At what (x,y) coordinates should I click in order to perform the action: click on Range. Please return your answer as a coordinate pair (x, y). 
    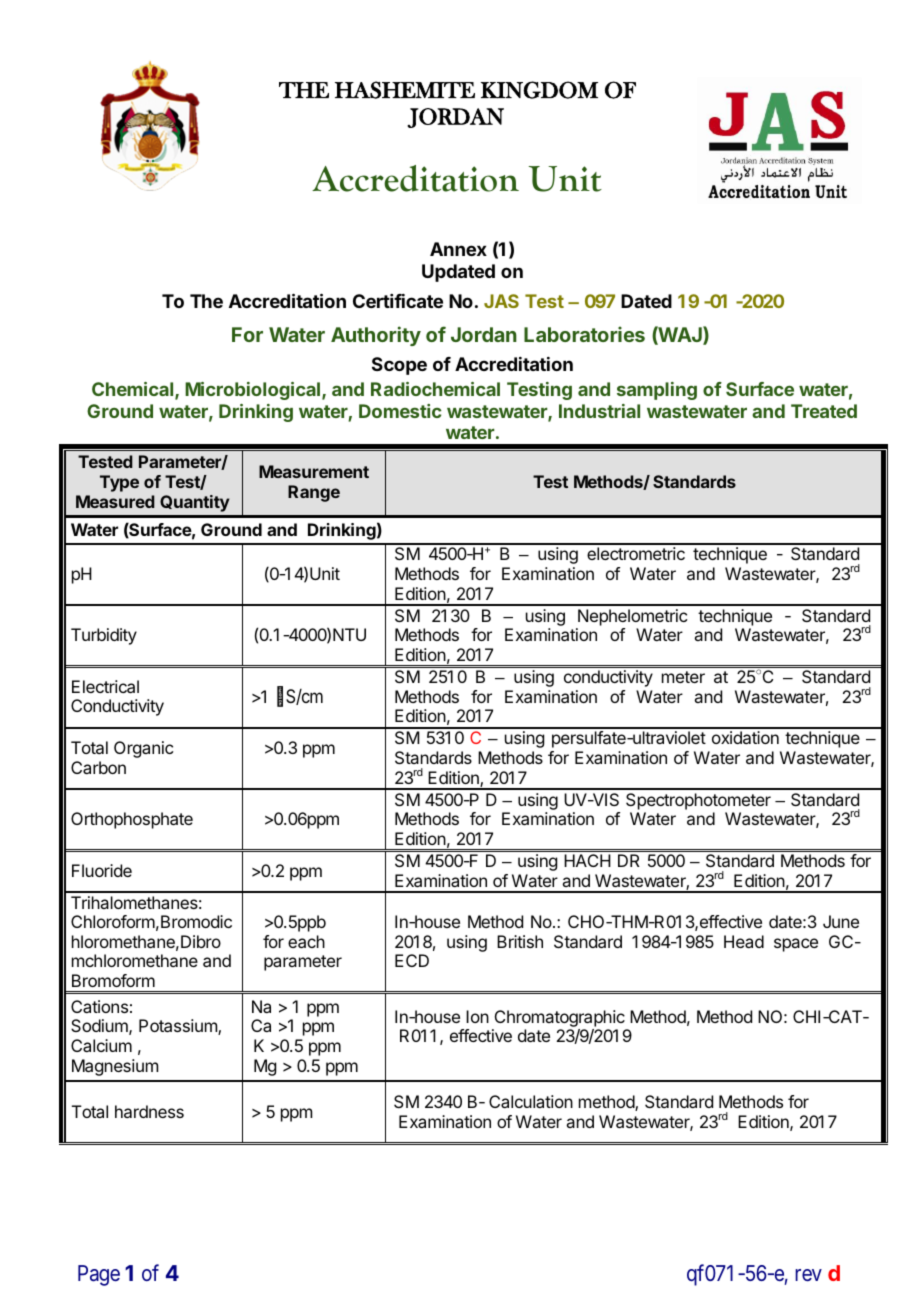
    Looking at the image, I should click on (314, 493).
